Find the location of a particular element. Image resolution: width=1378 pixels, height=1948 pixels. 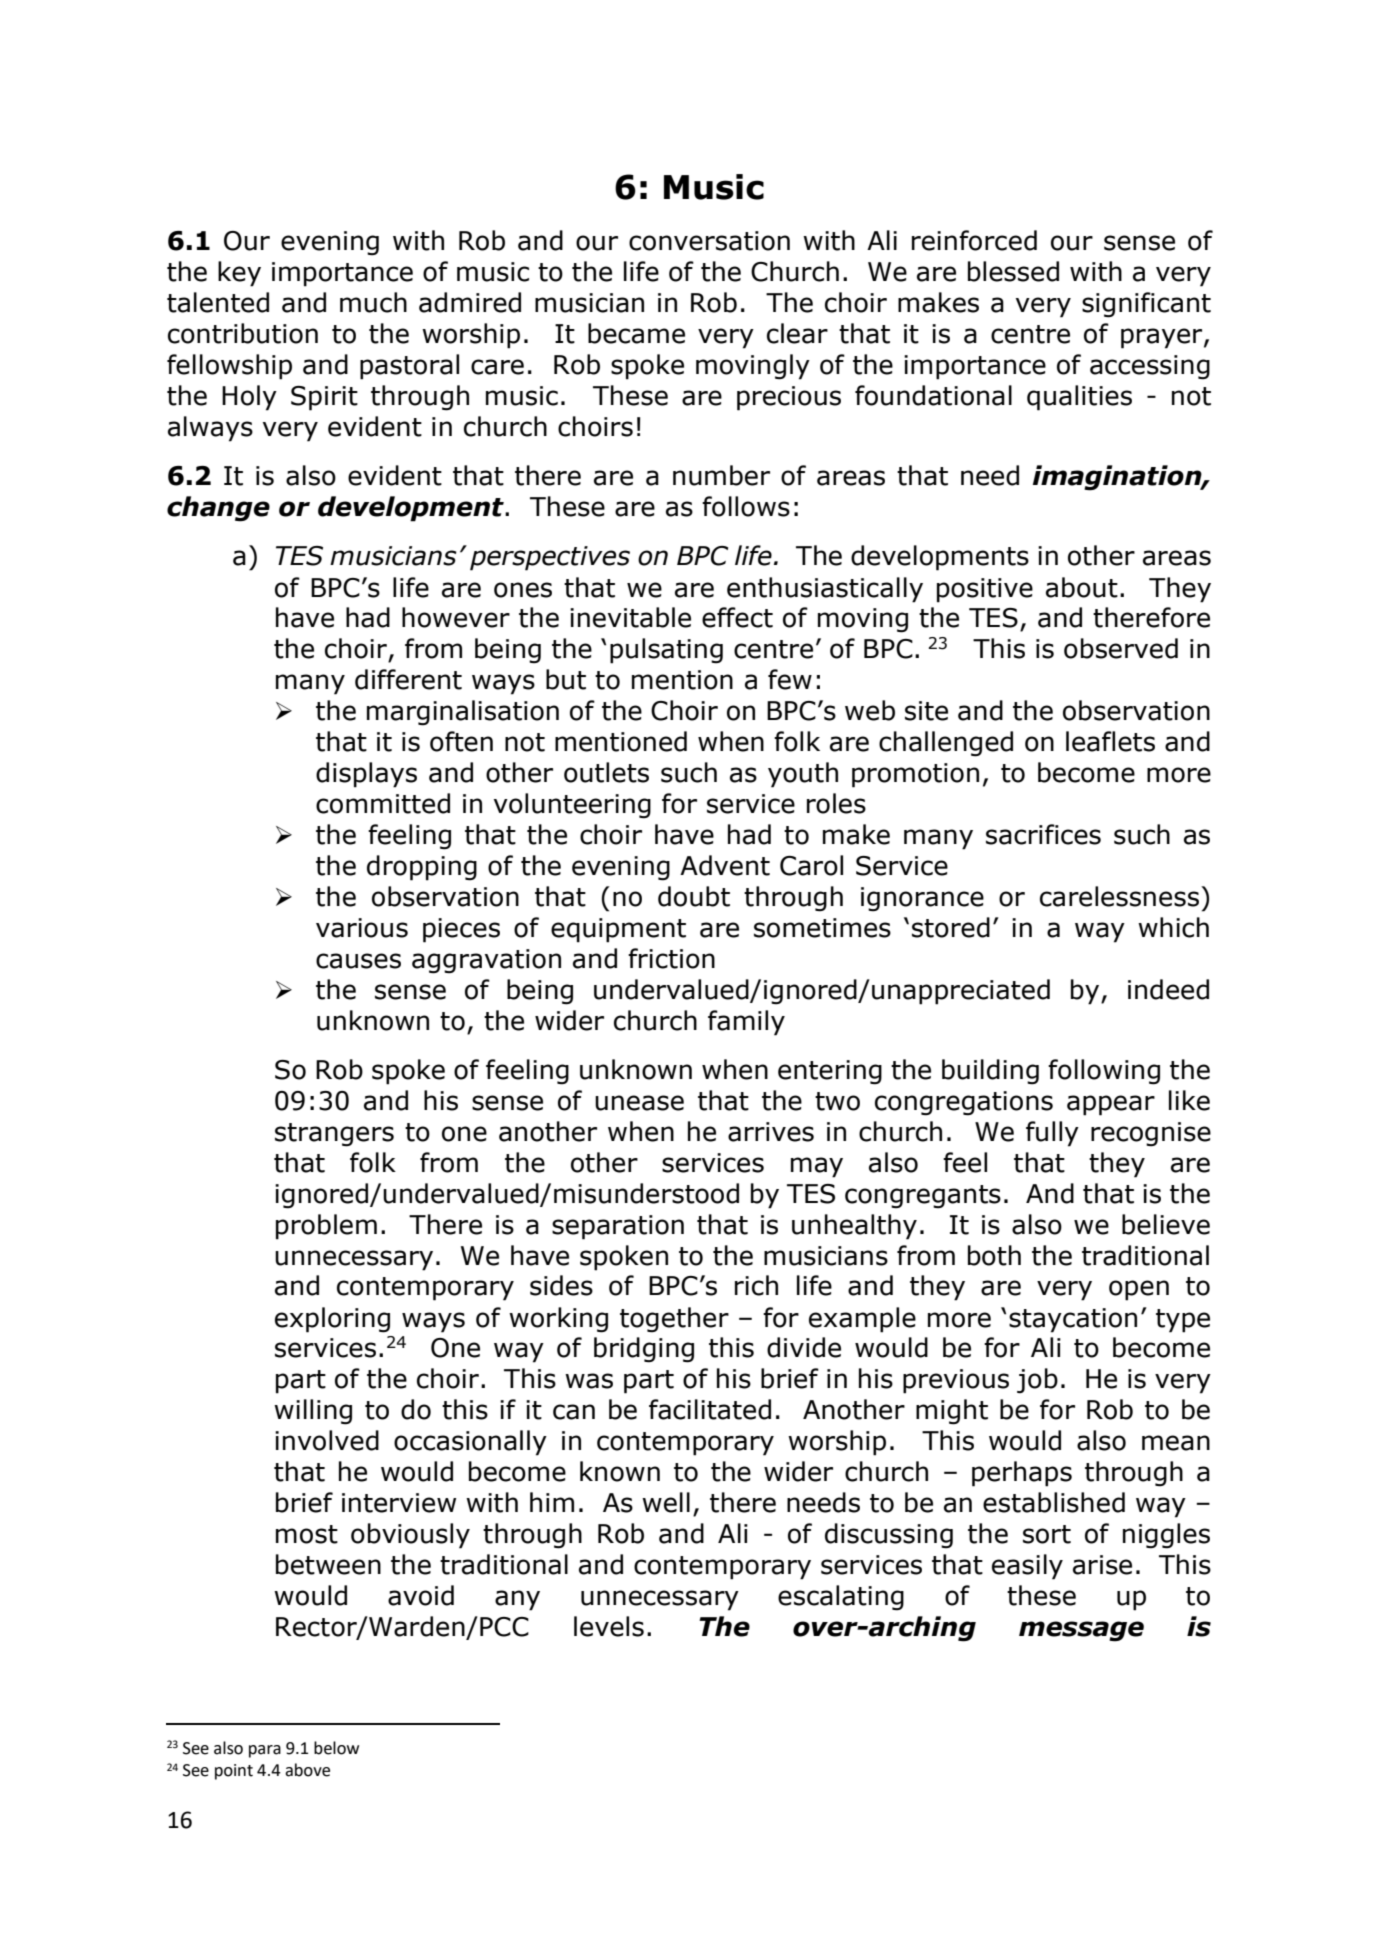

levels is located at coordinates (609, 1626).
